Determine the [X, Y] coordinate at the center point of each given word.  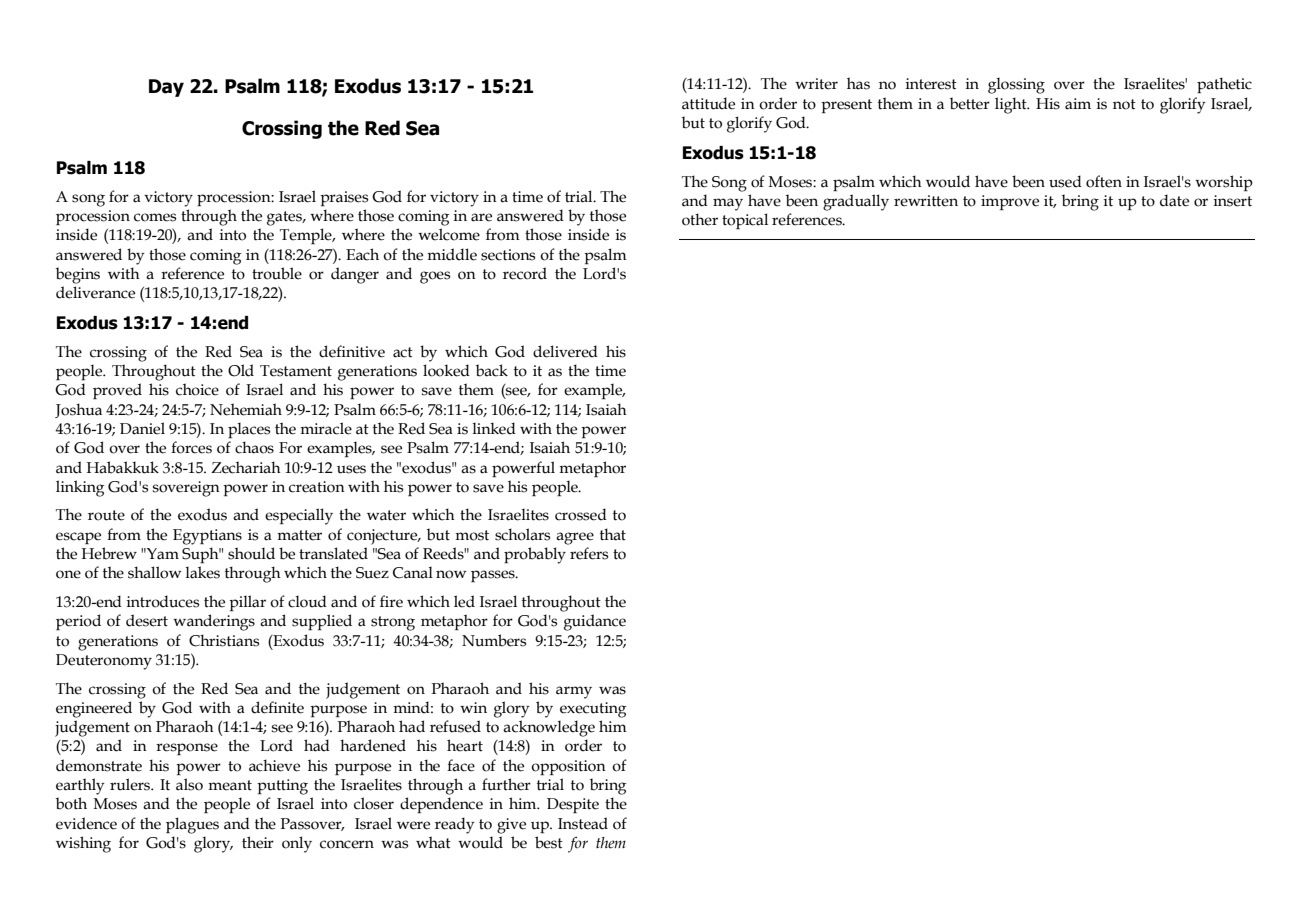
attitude [708, 103]
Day [166, 88]
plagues [192, 825]
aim [1078, 104]
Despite [573, 805]
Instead [583, 823]
